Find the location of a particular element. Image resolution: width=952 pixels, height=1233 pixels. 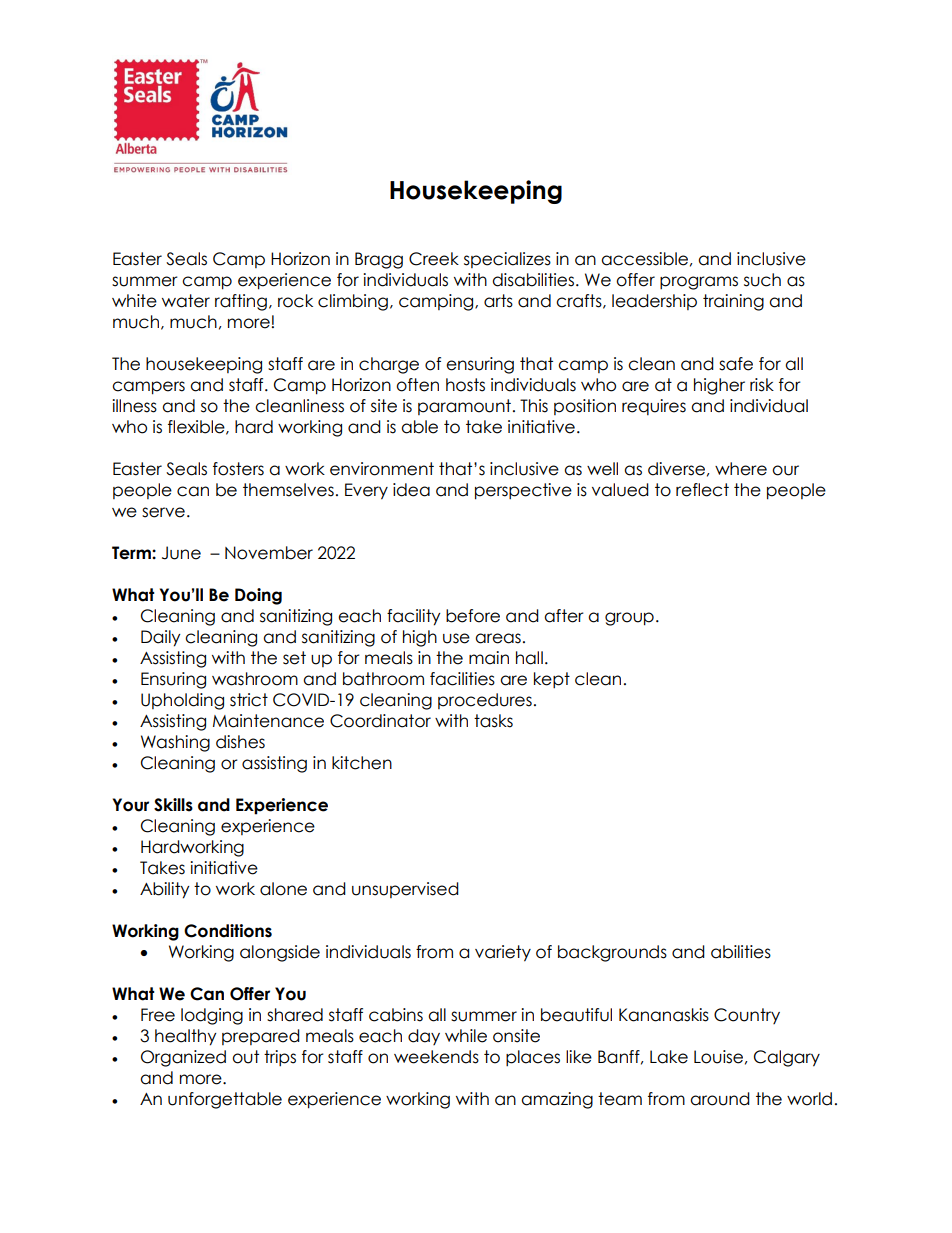

arts is located at coordinates (498, 301).
